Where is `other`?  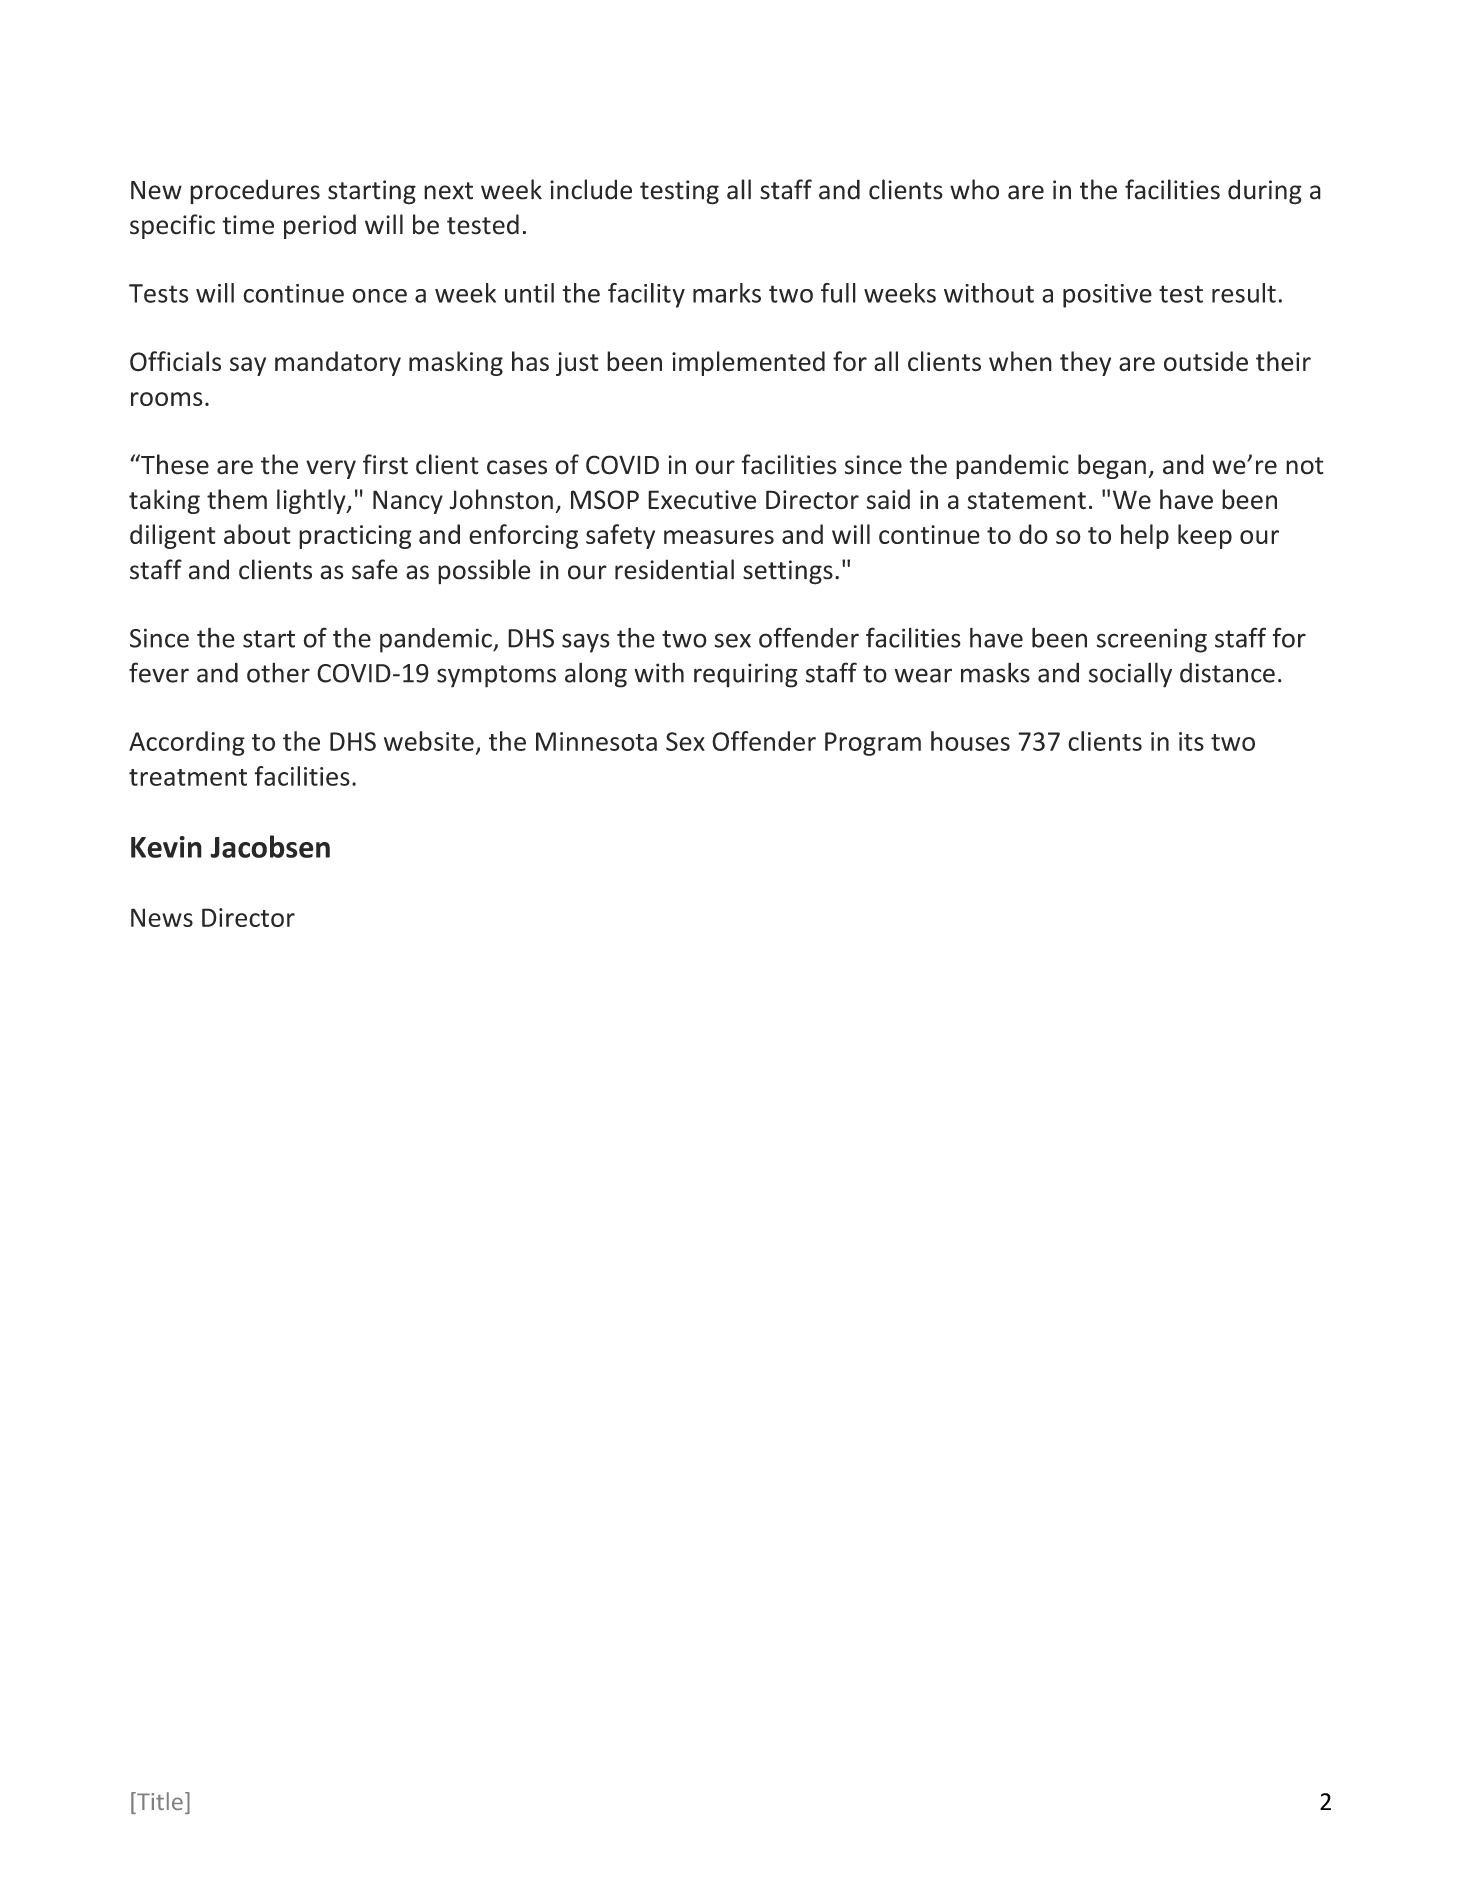
other is located at coordinates (278, 672).
